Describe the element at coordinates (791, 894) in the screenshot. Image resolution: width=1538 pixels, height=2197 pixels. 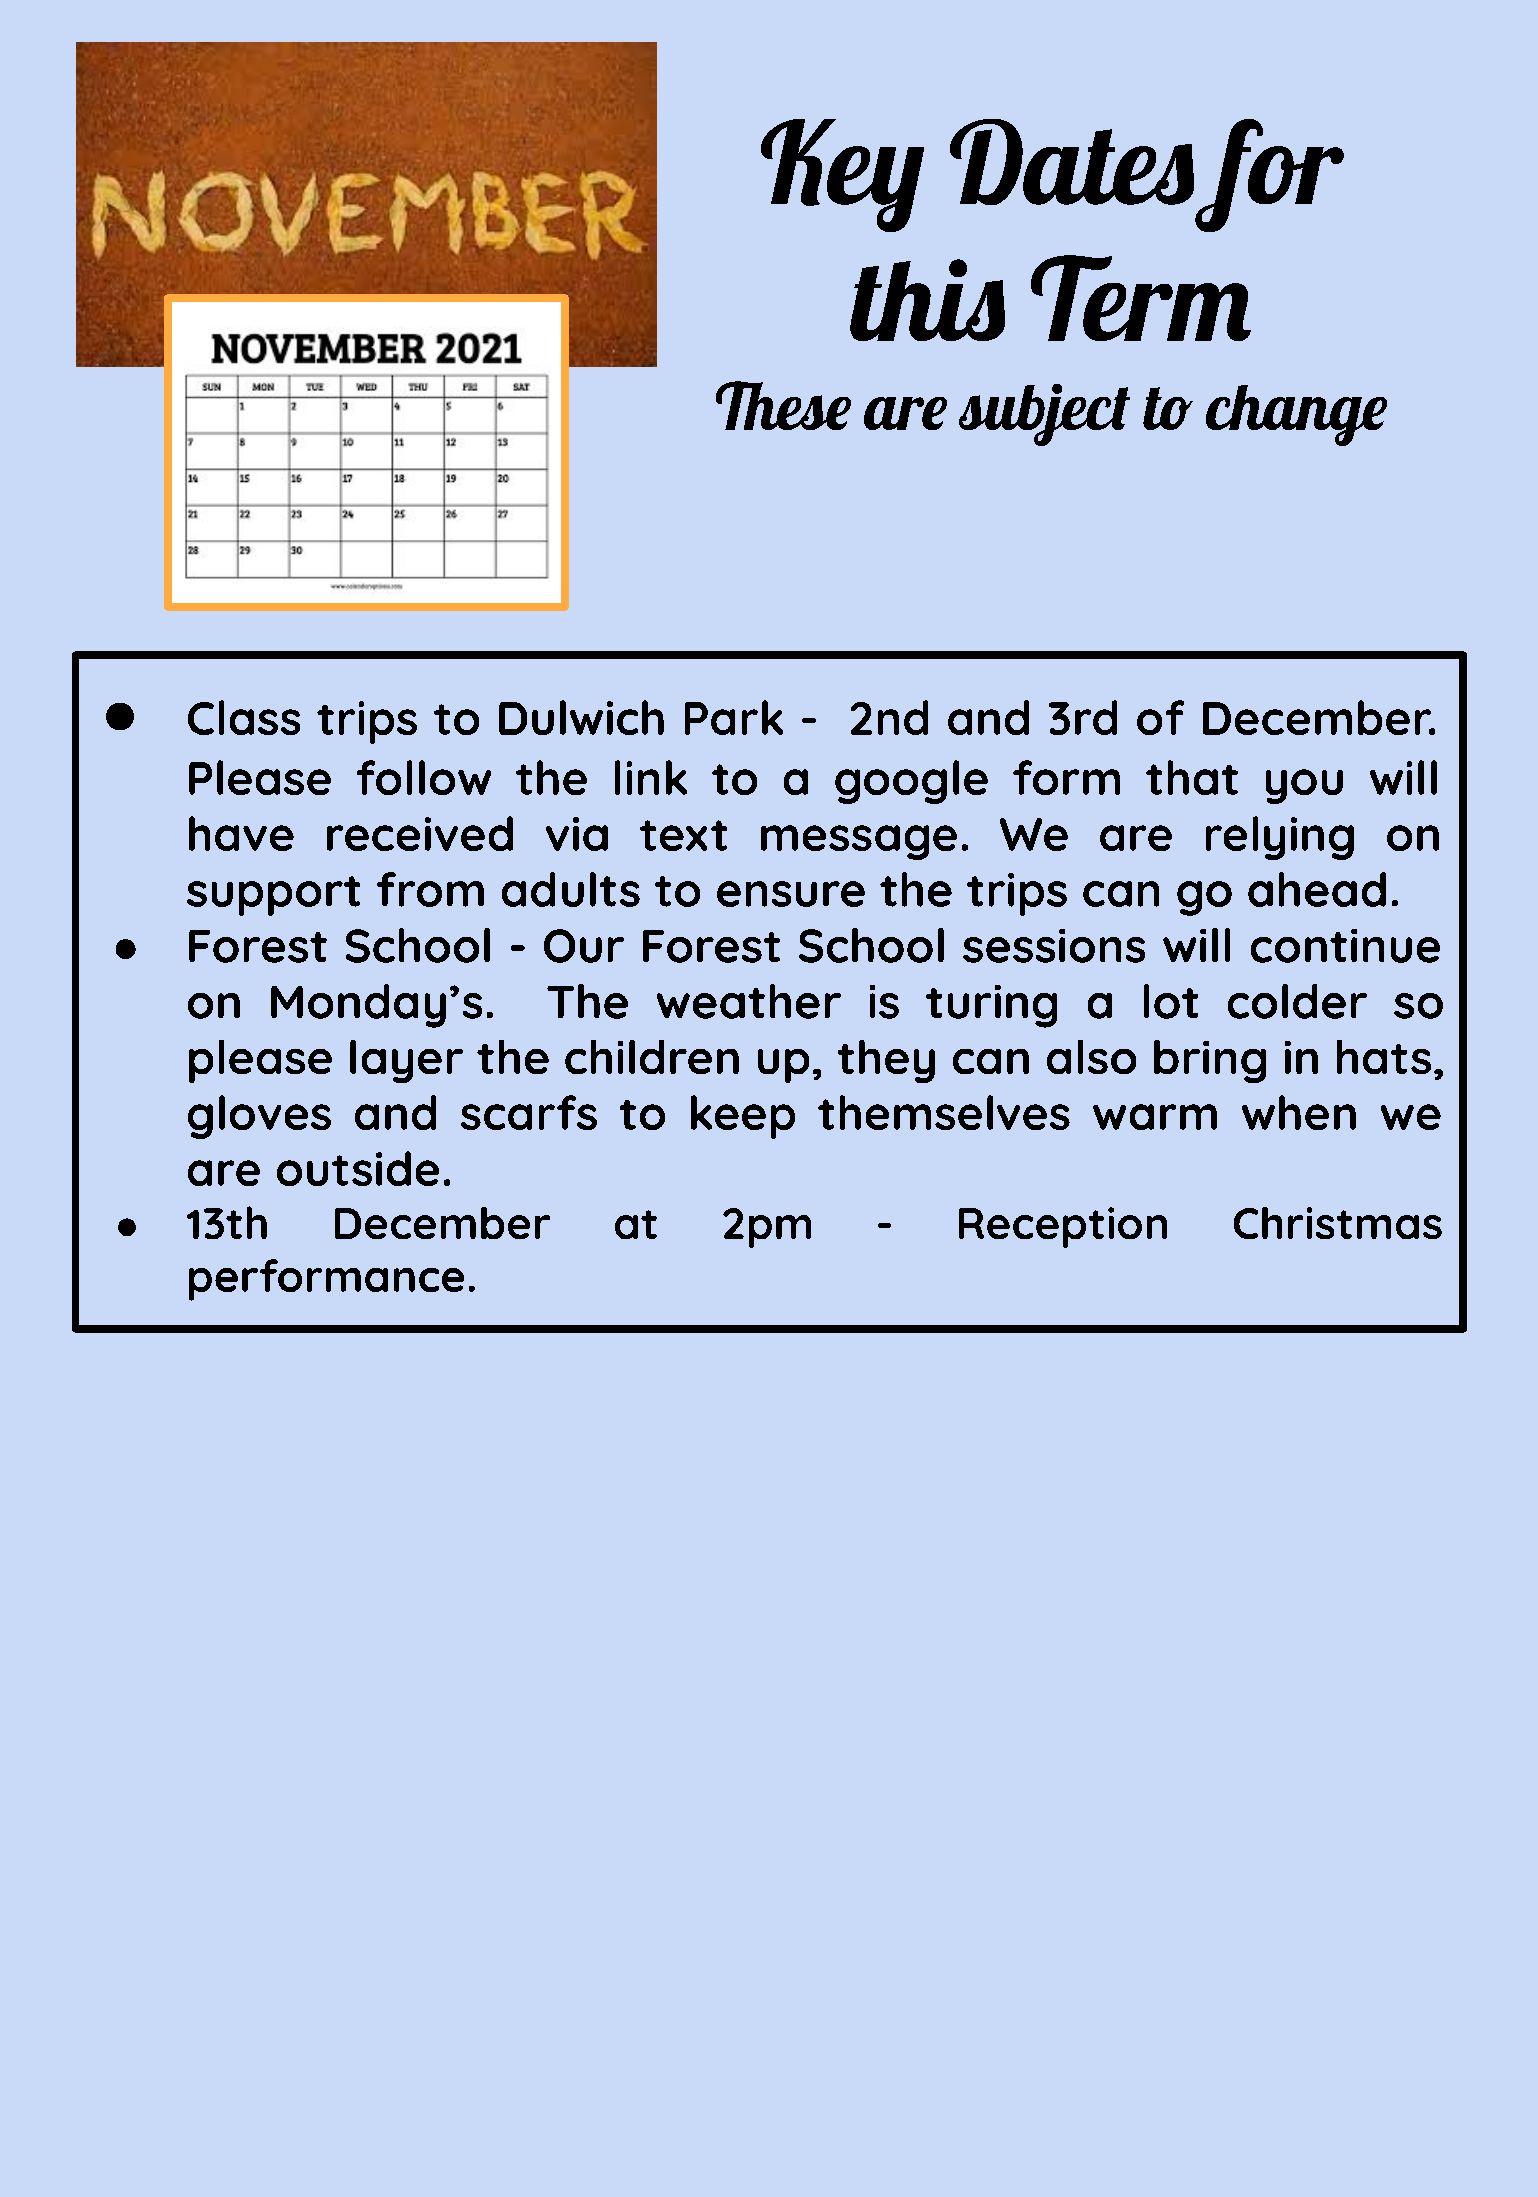
I see `ensure` at that location.
